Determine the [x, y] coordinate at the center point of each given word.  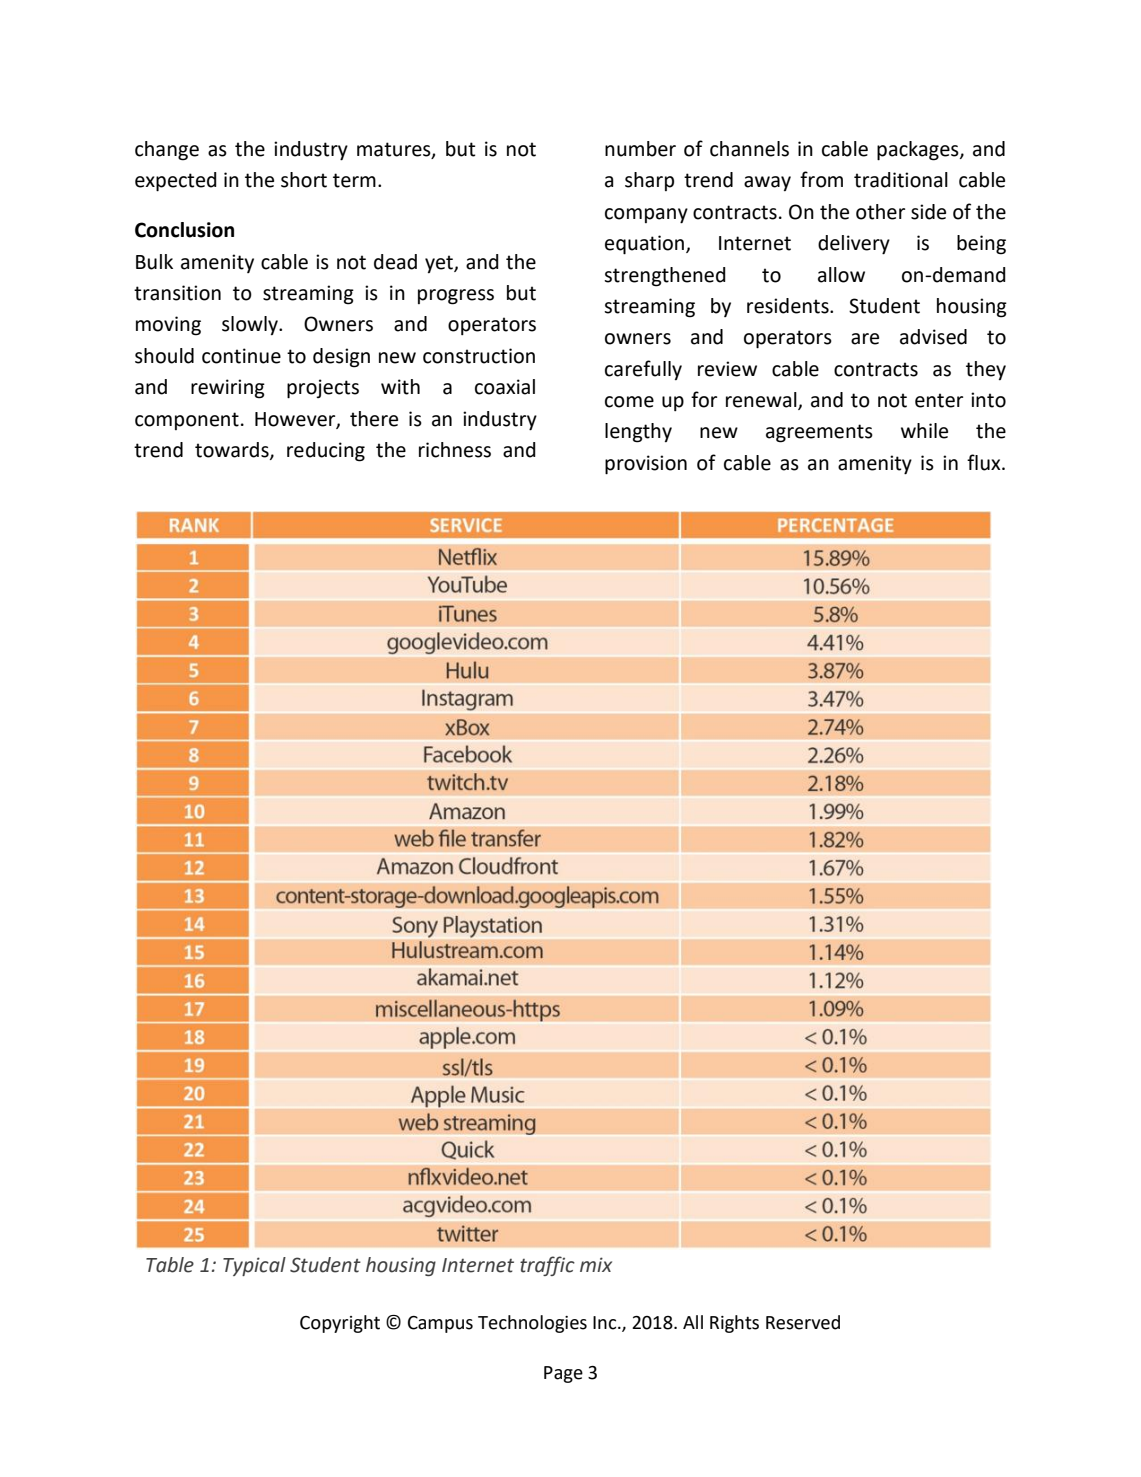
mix [596, 1264]
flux [985, 462]
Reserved [803, 1322]
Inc [606, 1323]
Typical [254, 1266]
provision [646, 465]
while [924, 431]
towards [233, 451]
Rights [734, 1324]
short [304, 180]
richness [455, 450]
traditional [901, 180]
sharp [649, 181]
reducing [326, 452]
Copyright [340, 1324]
